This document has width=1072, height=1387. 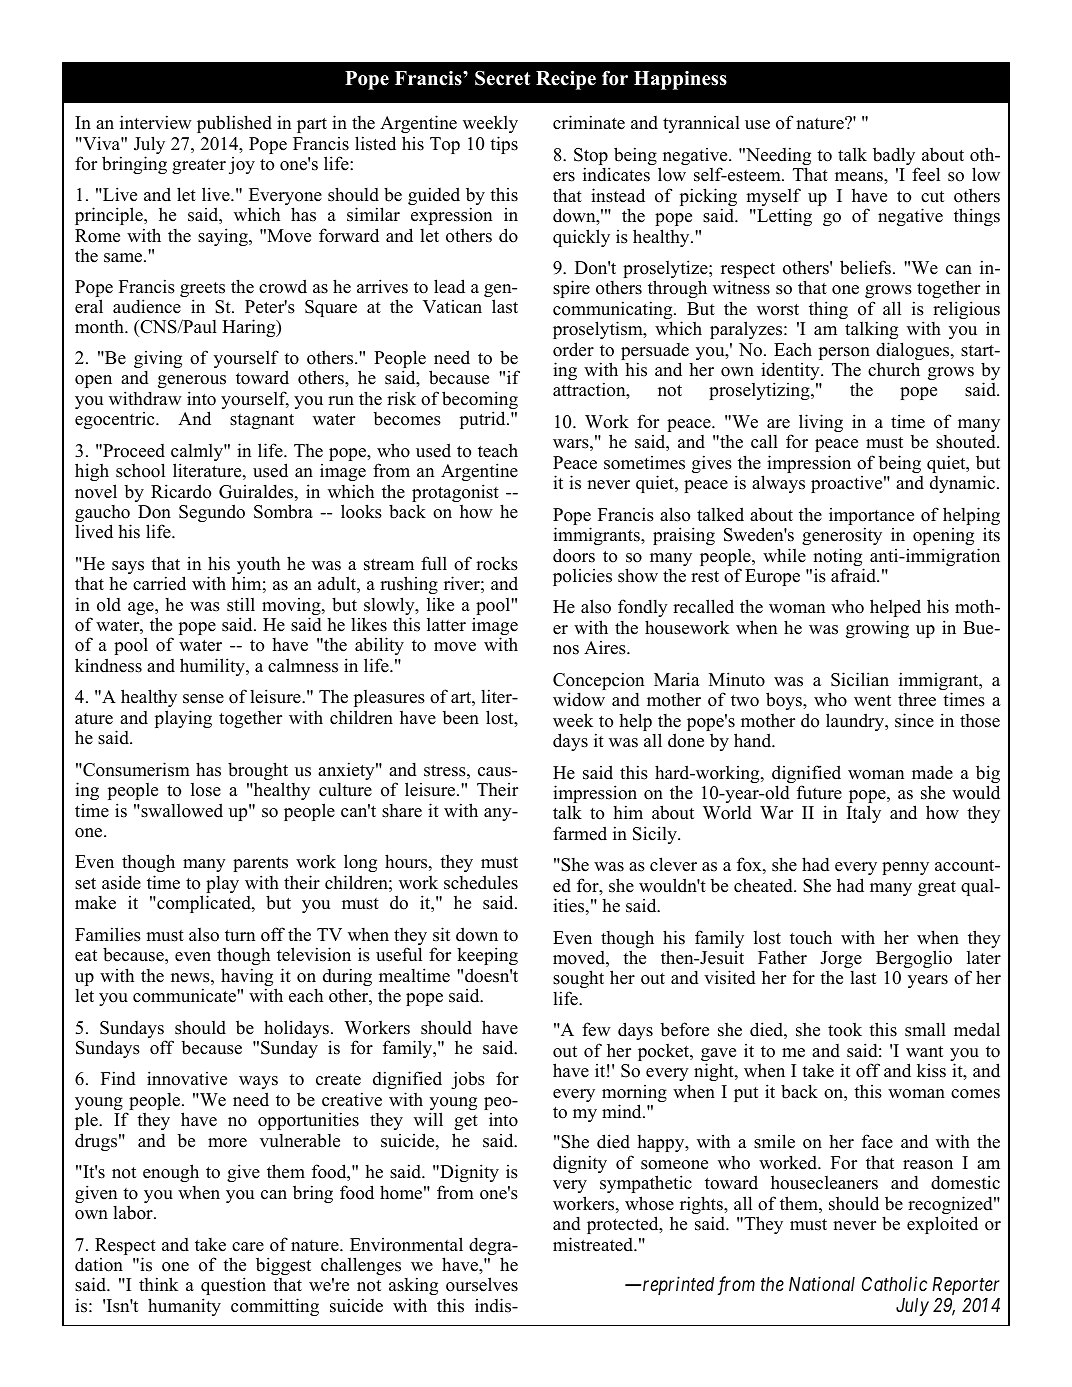 What do you see at coordinates (578, 979) in the document?
I see `sought` at bounding box center [578, 979].
